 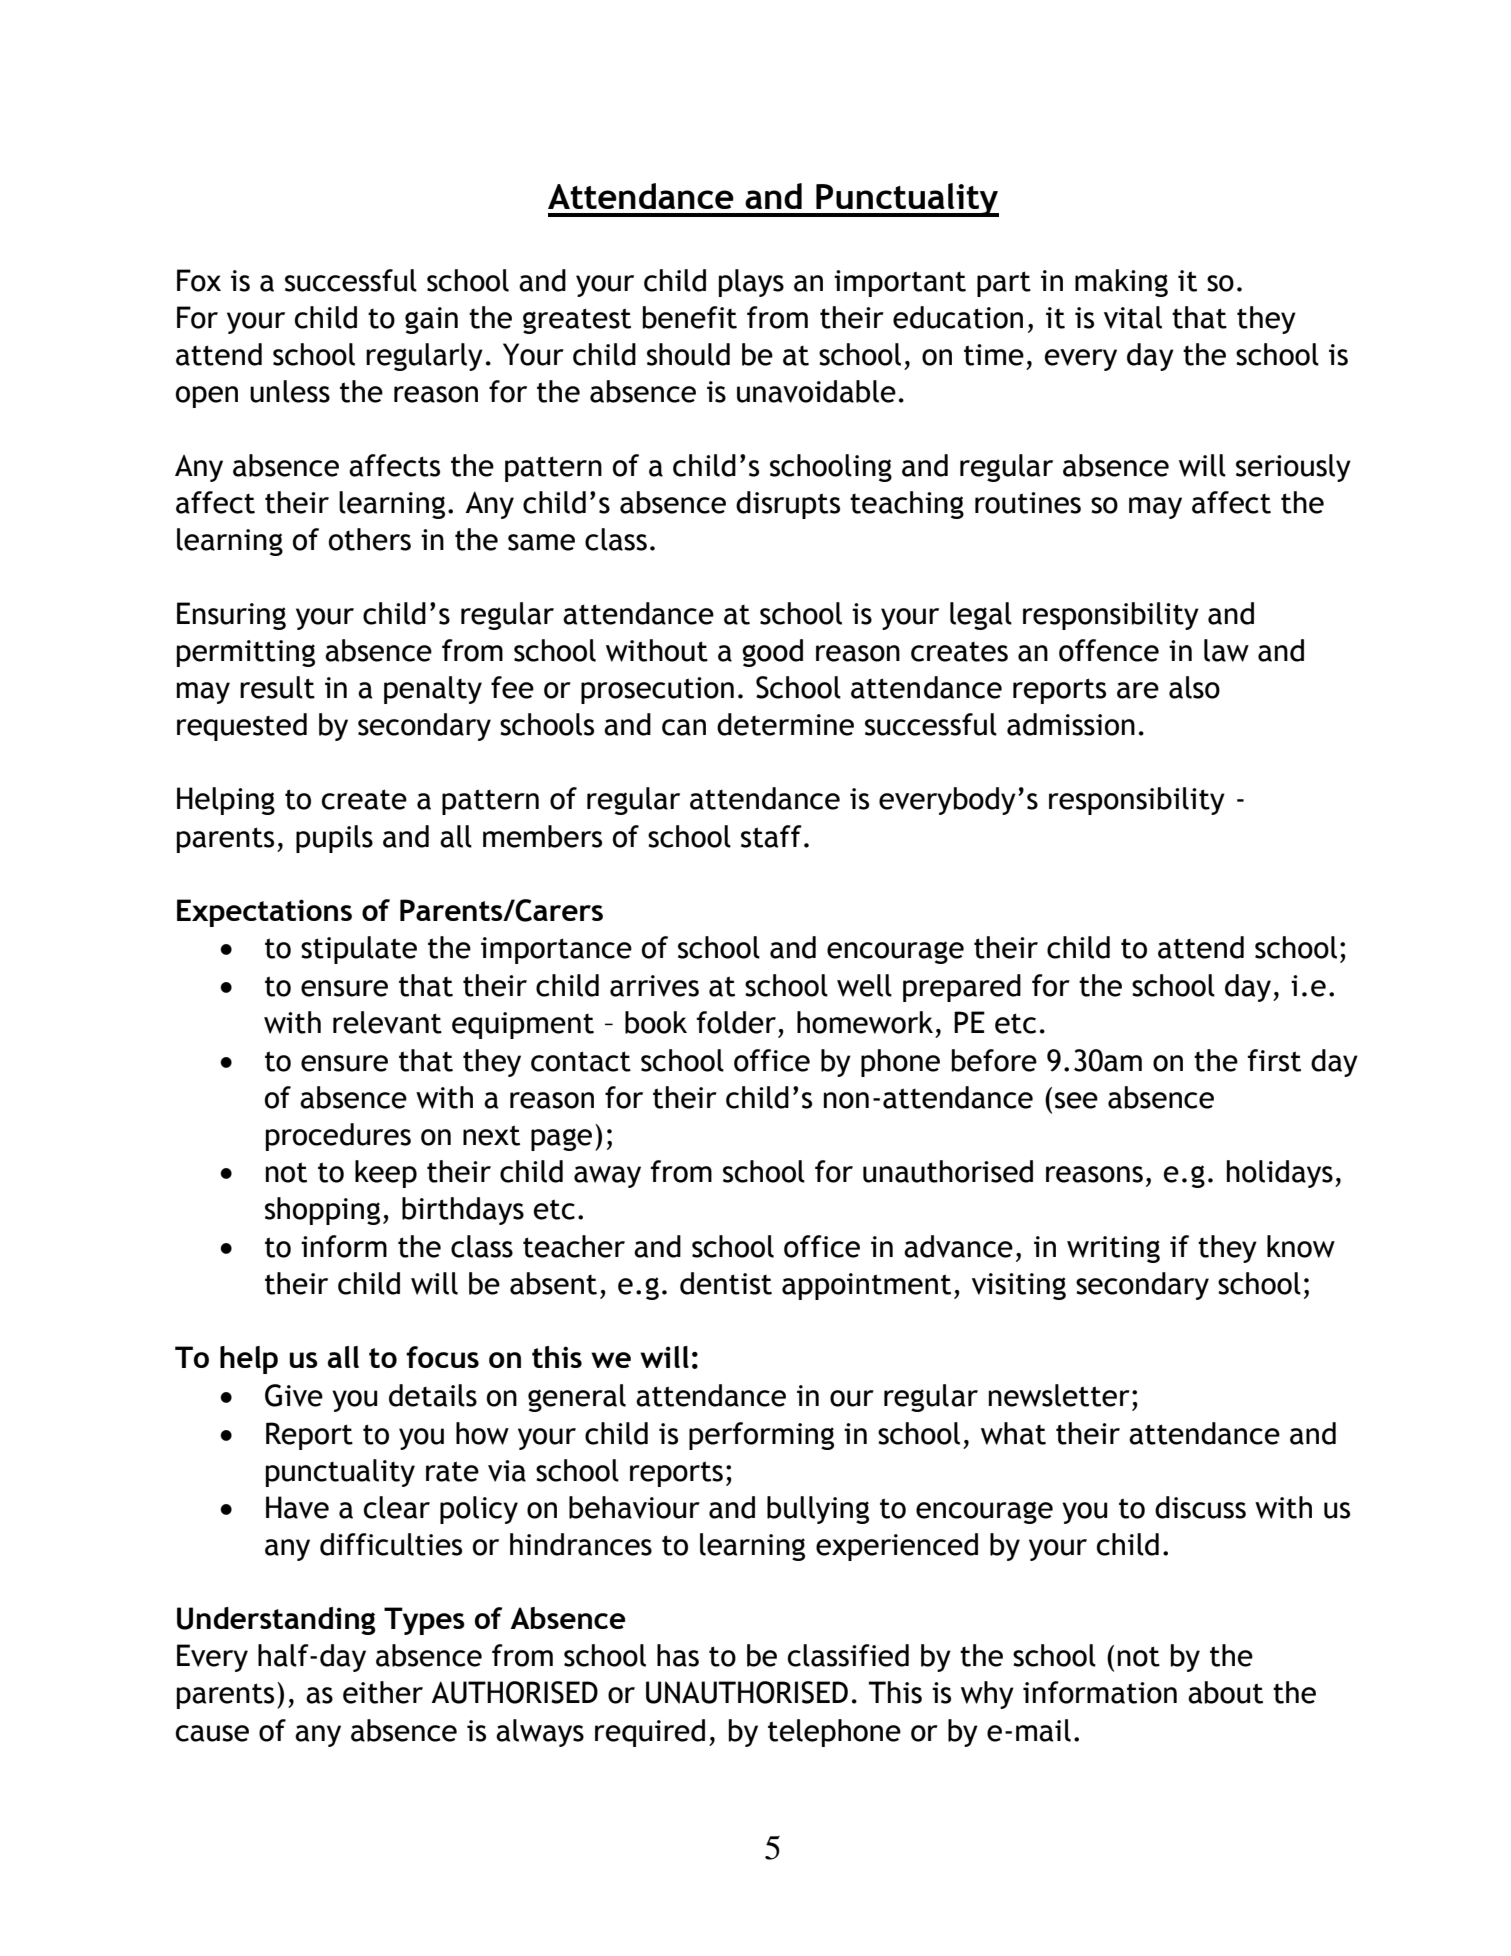 What do you see at coordinates (383, 1692) in the screenshot?
I see `either` at bounding box center [383, 1692].
